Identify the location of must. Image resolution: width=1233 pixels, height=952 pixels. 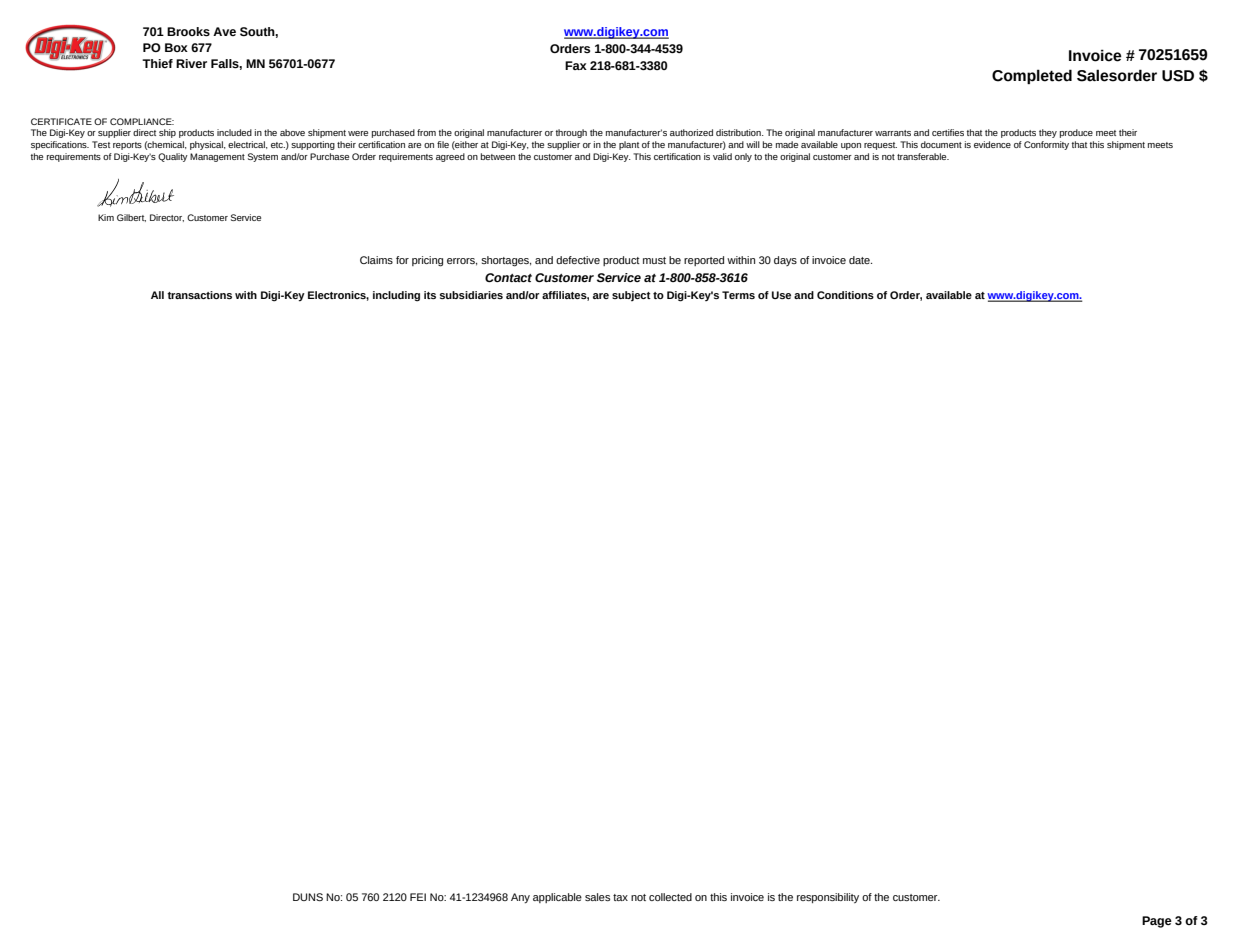
(654, 260).
